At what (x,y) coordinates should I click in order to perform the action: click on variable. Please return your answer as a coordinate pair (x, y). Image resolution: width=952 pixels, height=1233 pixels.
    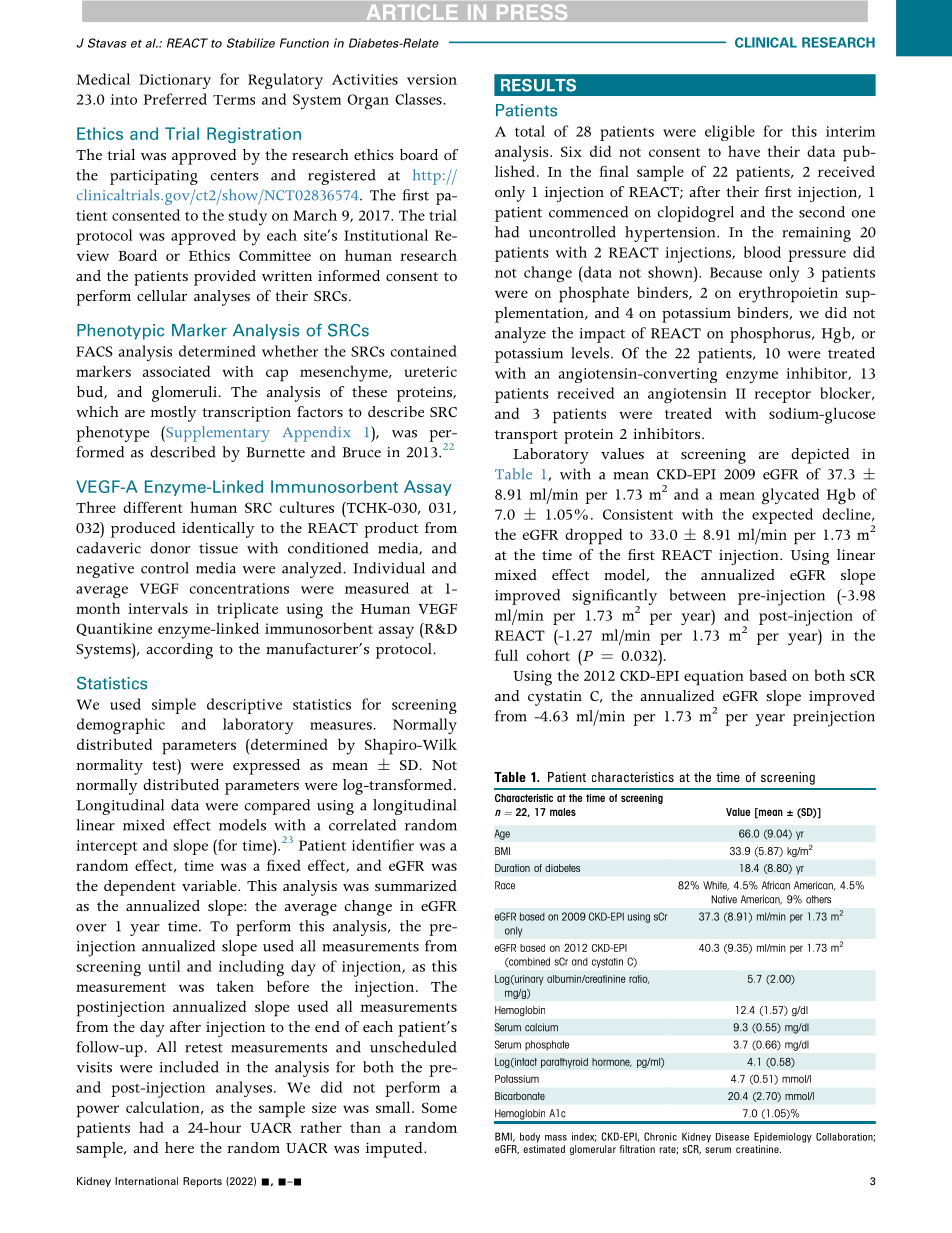
    Looking at the image, I should click on (210, 885).
